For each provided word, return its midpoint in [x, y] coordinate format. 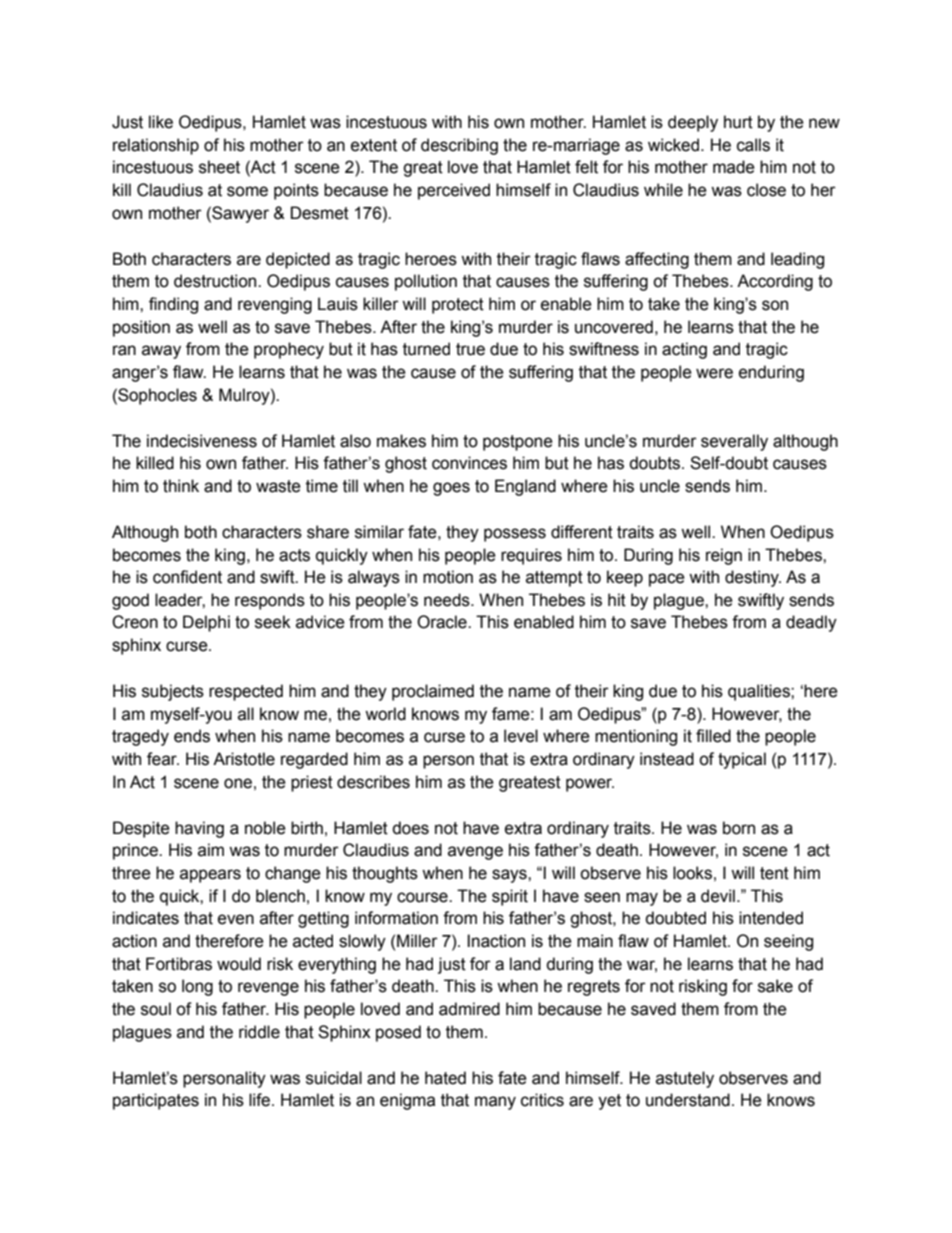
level [521, 736]
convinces [469, 463]
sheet [219, 167]
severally [734, 442]
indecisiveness [202, 441]
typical [742, 760]
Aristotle [244, 759]
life [259, 1100]
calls [753, 145]
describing [459, 146]
